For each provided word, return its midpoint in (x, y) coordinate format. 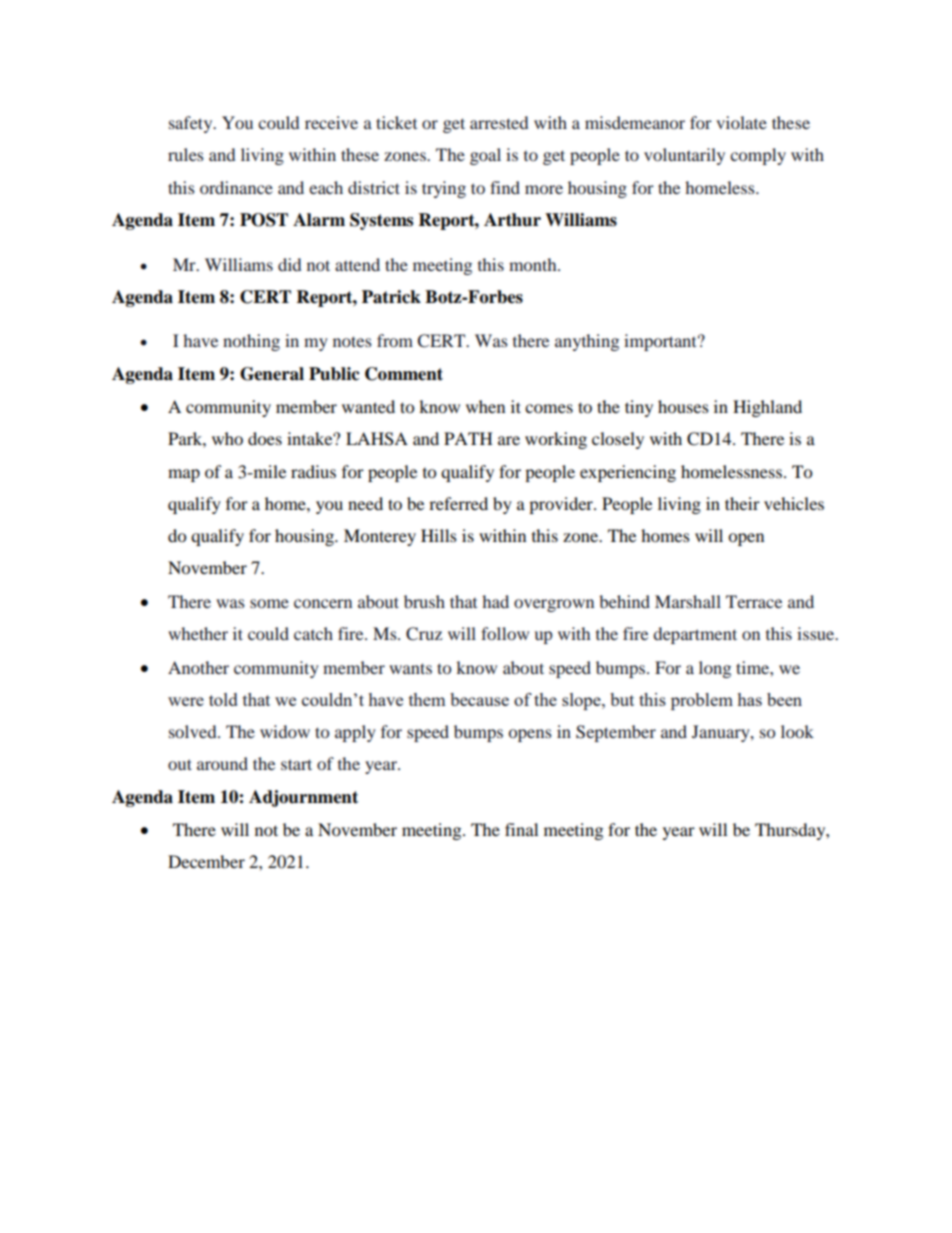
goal (485, 156)
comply (758, 156)
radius (313, 471)
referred (458, 503)
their (742, 503)
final (521, 829)
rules (186, 154)
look (797, 731)
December (206, 861)
